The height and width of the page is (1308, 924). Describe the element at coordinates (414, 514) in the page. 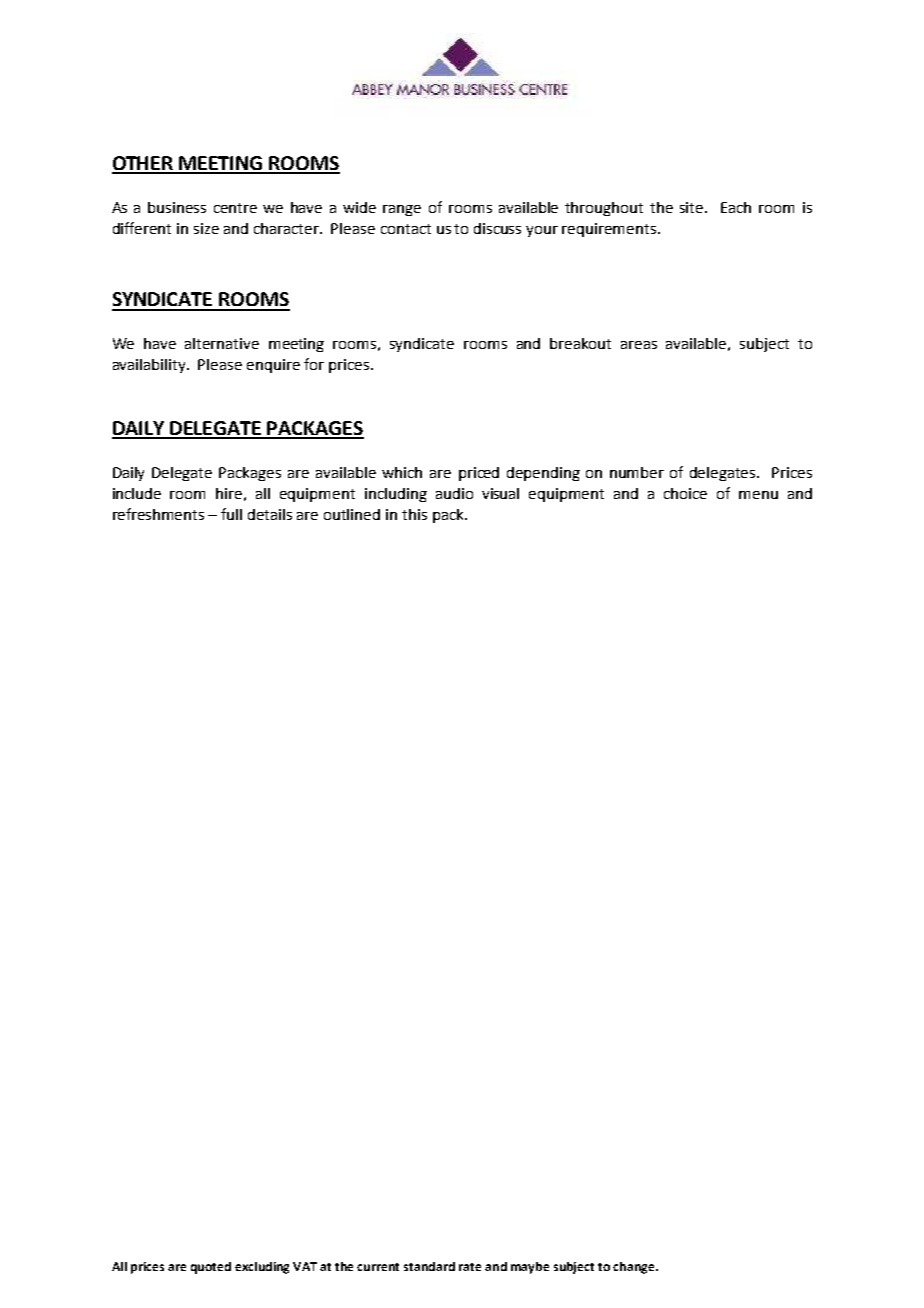

I see `this` at that location.
